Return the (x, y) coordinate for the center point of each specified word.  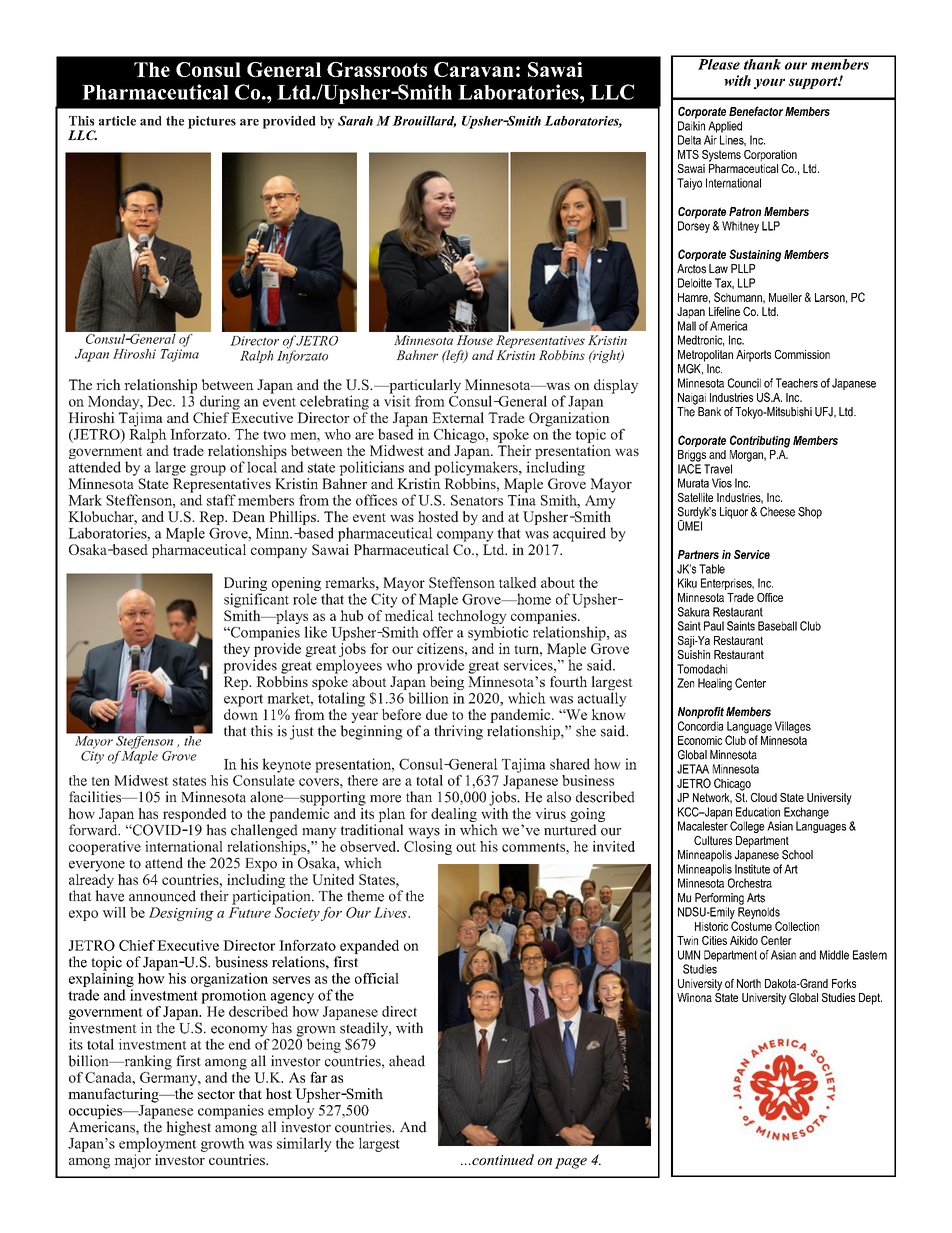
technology (470, 617)
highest (188, 1128)
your (769, 83)
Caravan (474, 69)
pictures (212, 122)
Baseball (777, 626)
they (236, 650)
